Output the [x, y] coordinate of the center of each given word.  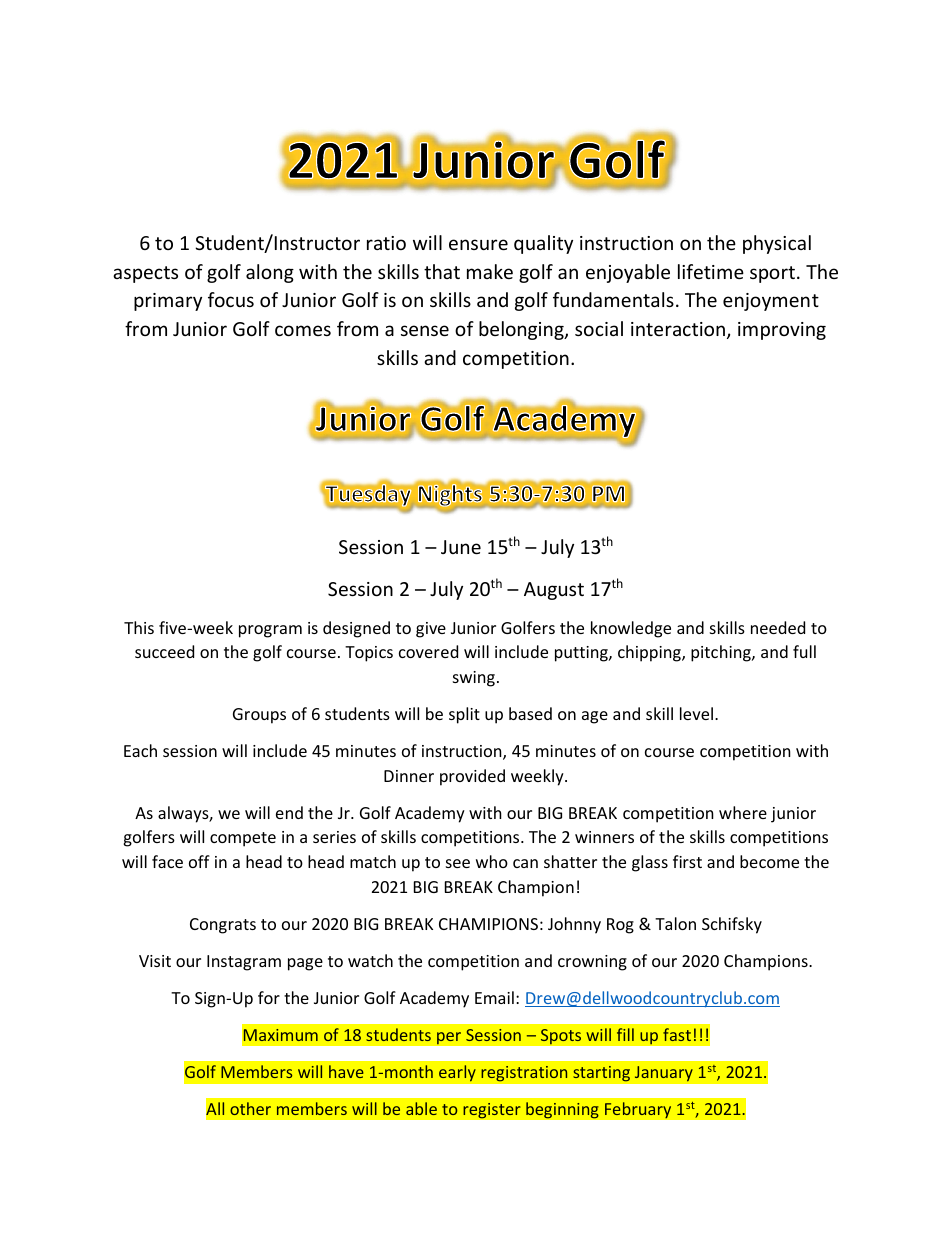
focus [231, 299]
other [250, 1108]
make [490, 271]
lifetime [711, 271]
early [457, 1073]
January [663, 1074]
